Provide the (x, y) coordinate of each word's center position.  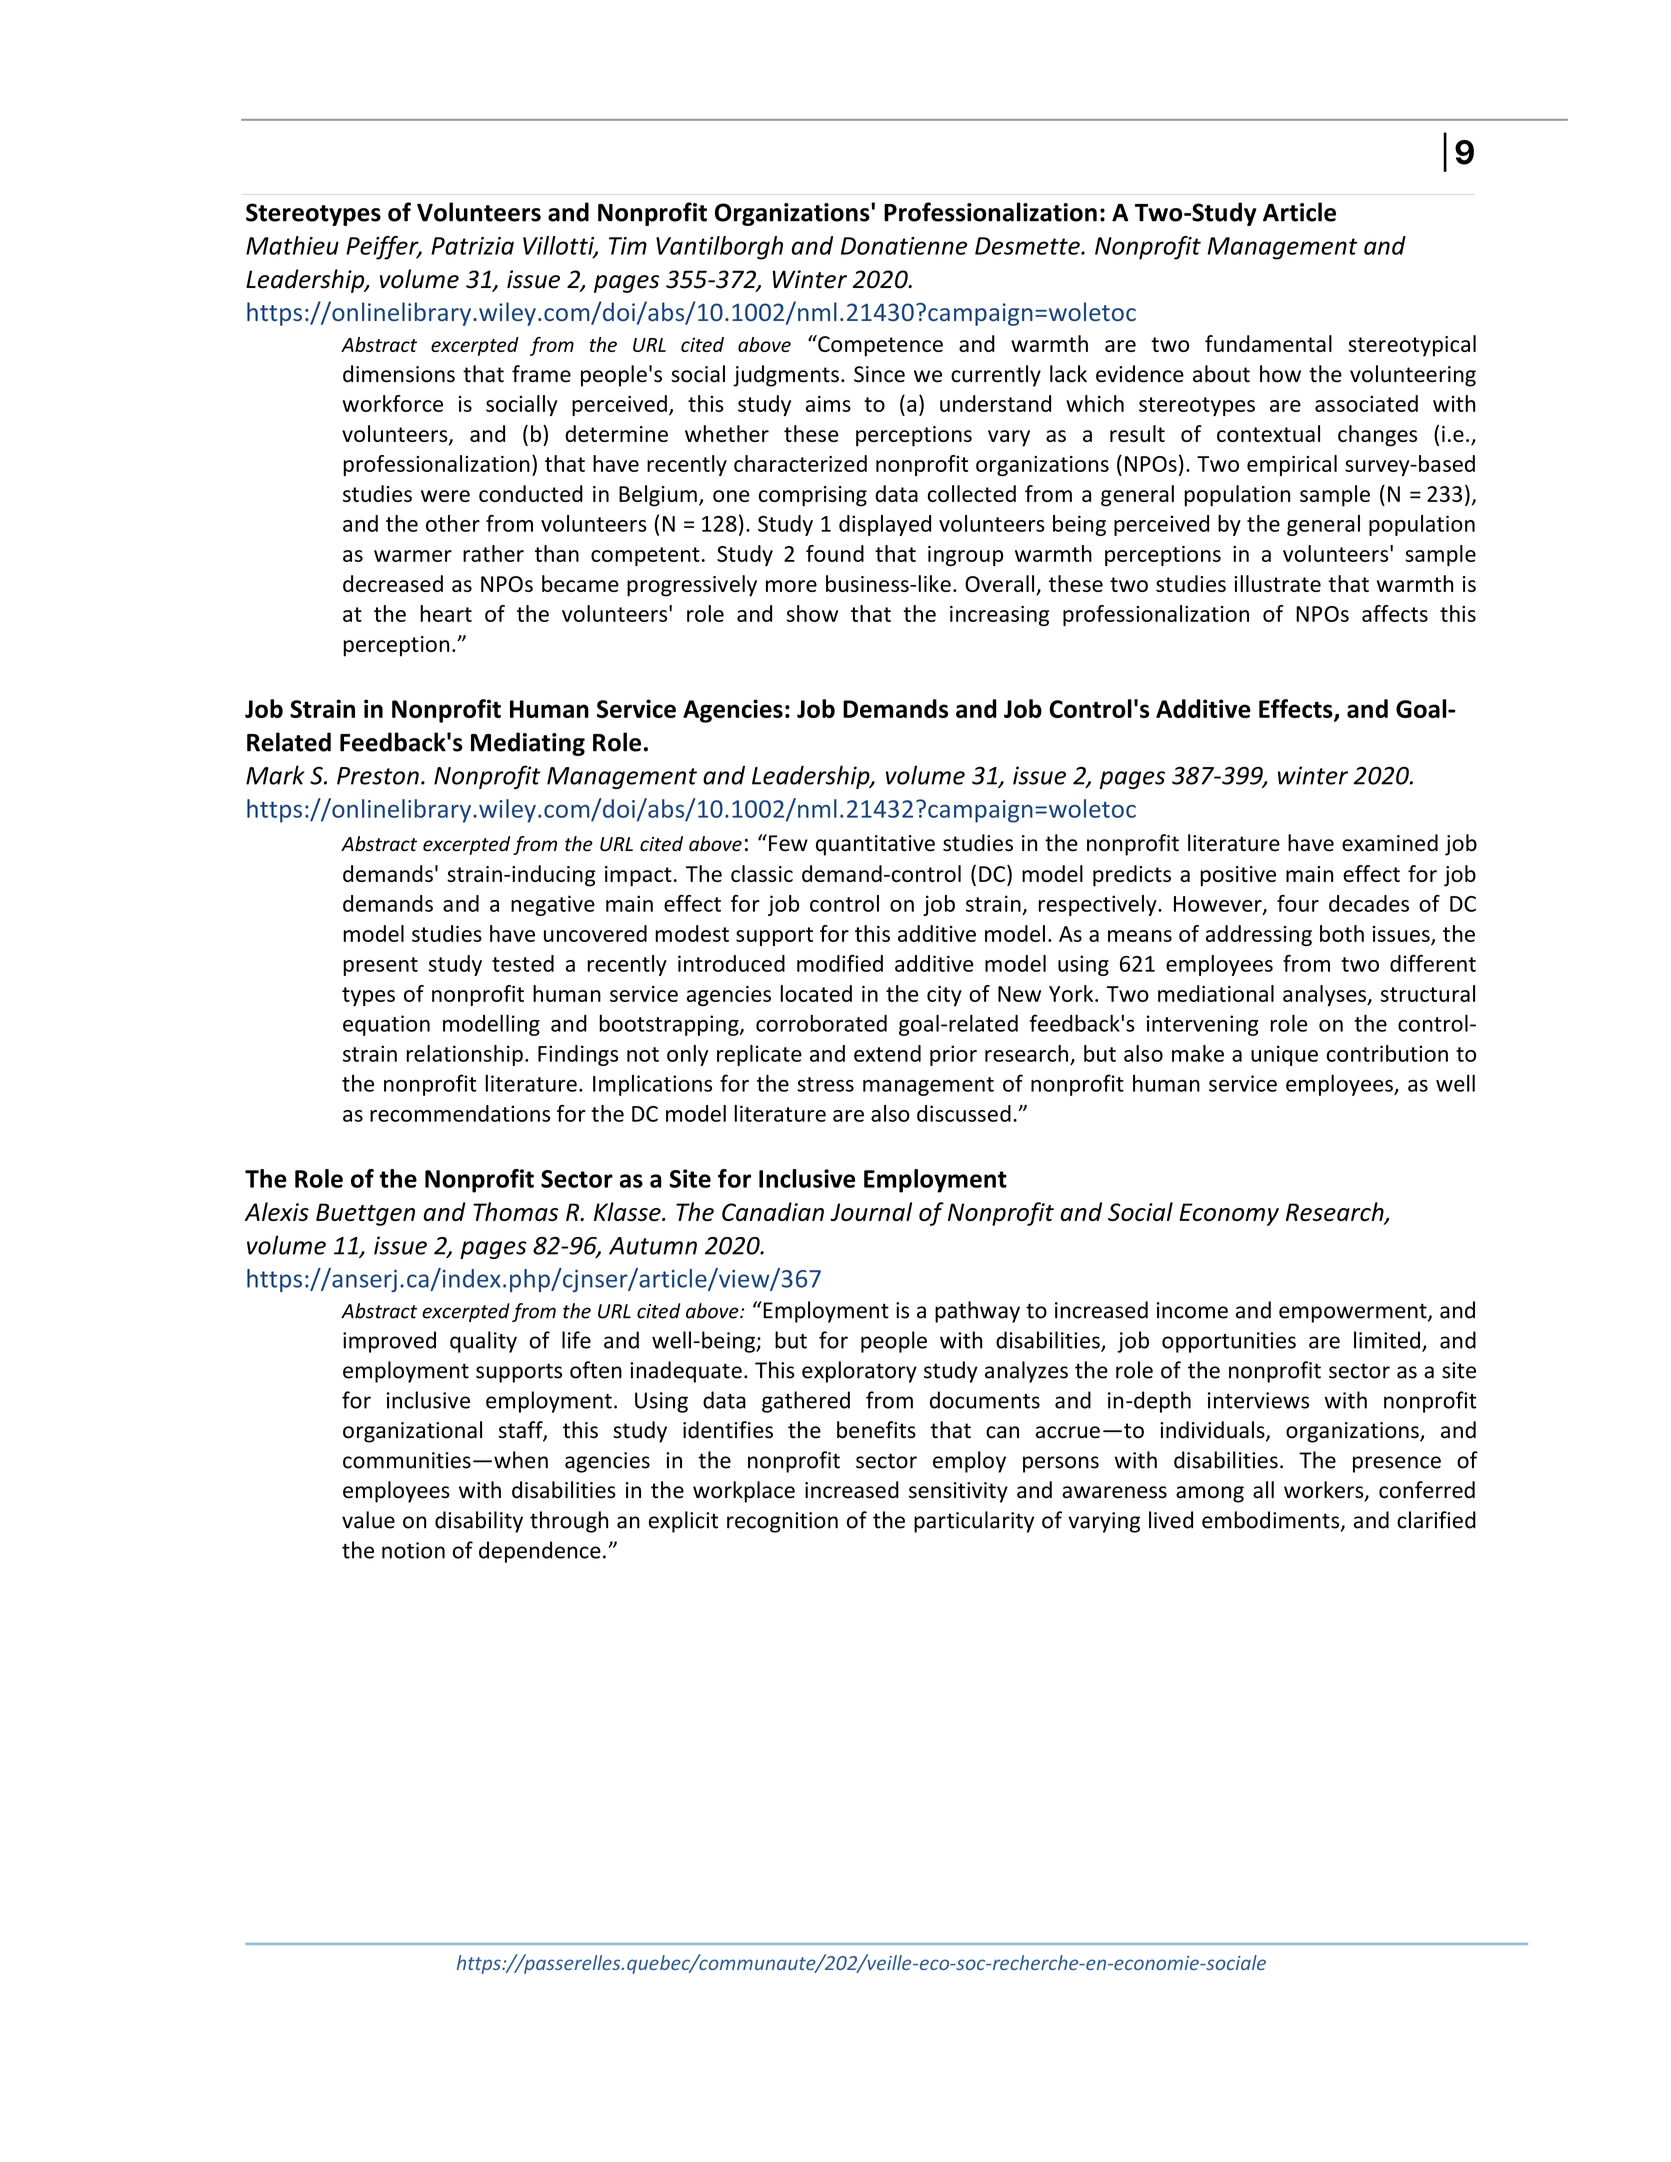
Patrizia (472, 246)
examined (1390, 843)
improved (389, 1342)
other (453, 523)
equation (386, 1025)
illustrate (1277, 583)
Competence (879, 346)
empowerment (1354, 1313)
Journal (871, 1211)
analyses (1325, 995)
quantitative (875, 845)
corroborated (821, 1023)
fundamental (1268, 343)
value (368, 1520)
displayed (885, 525)
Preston (378, 776)
